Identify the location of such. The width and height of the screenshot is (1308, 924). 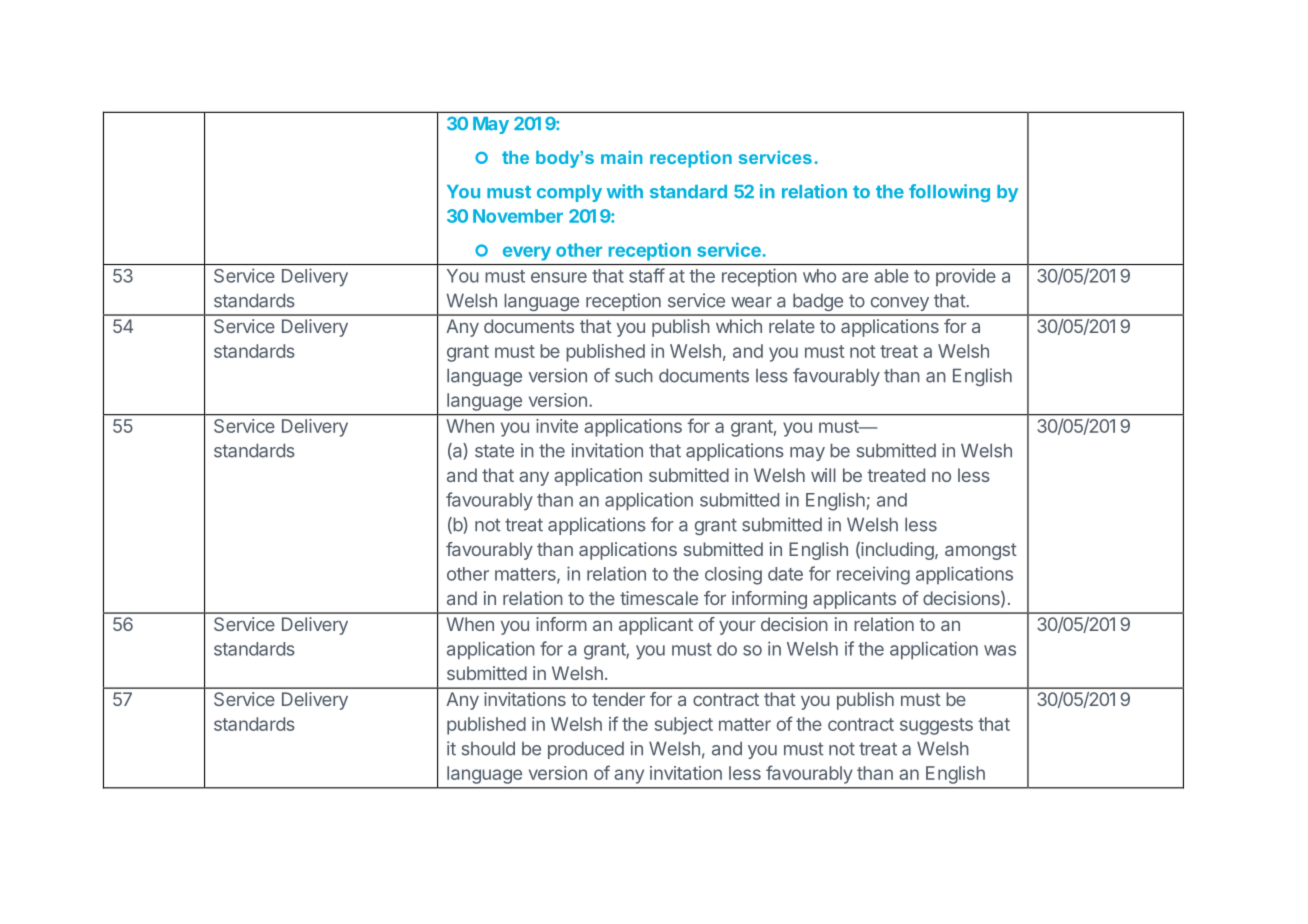
(634, 376).
